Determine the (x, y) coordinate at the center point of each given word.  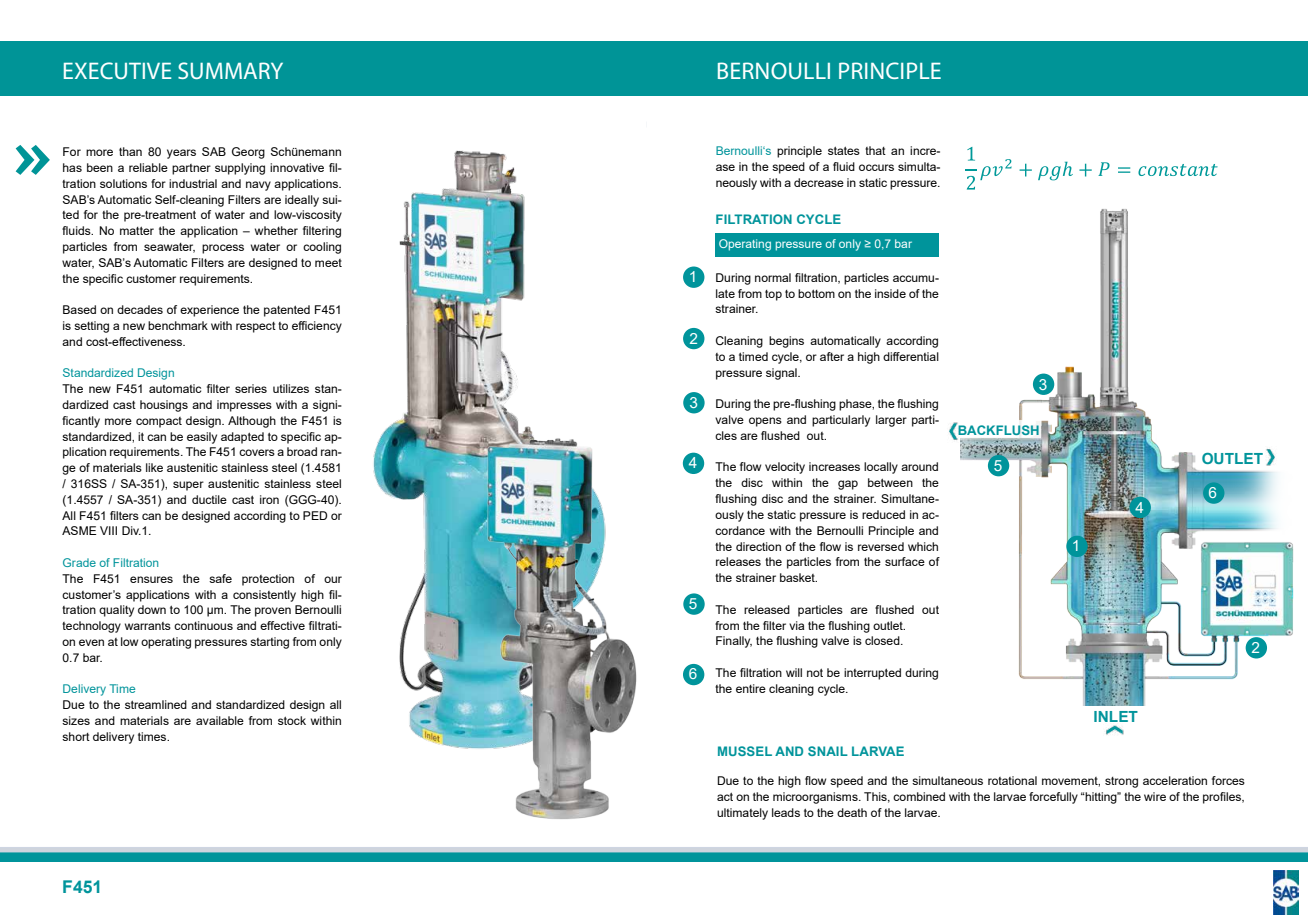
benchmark (178, 325)
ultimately (742, 814)
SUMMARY (230, 70)
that (875, 150)
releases (738, 561)
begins (786, 342)
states (844, 150)
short (76, 736)
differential (911, 356)
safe (220, 578)
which (923, 546)
